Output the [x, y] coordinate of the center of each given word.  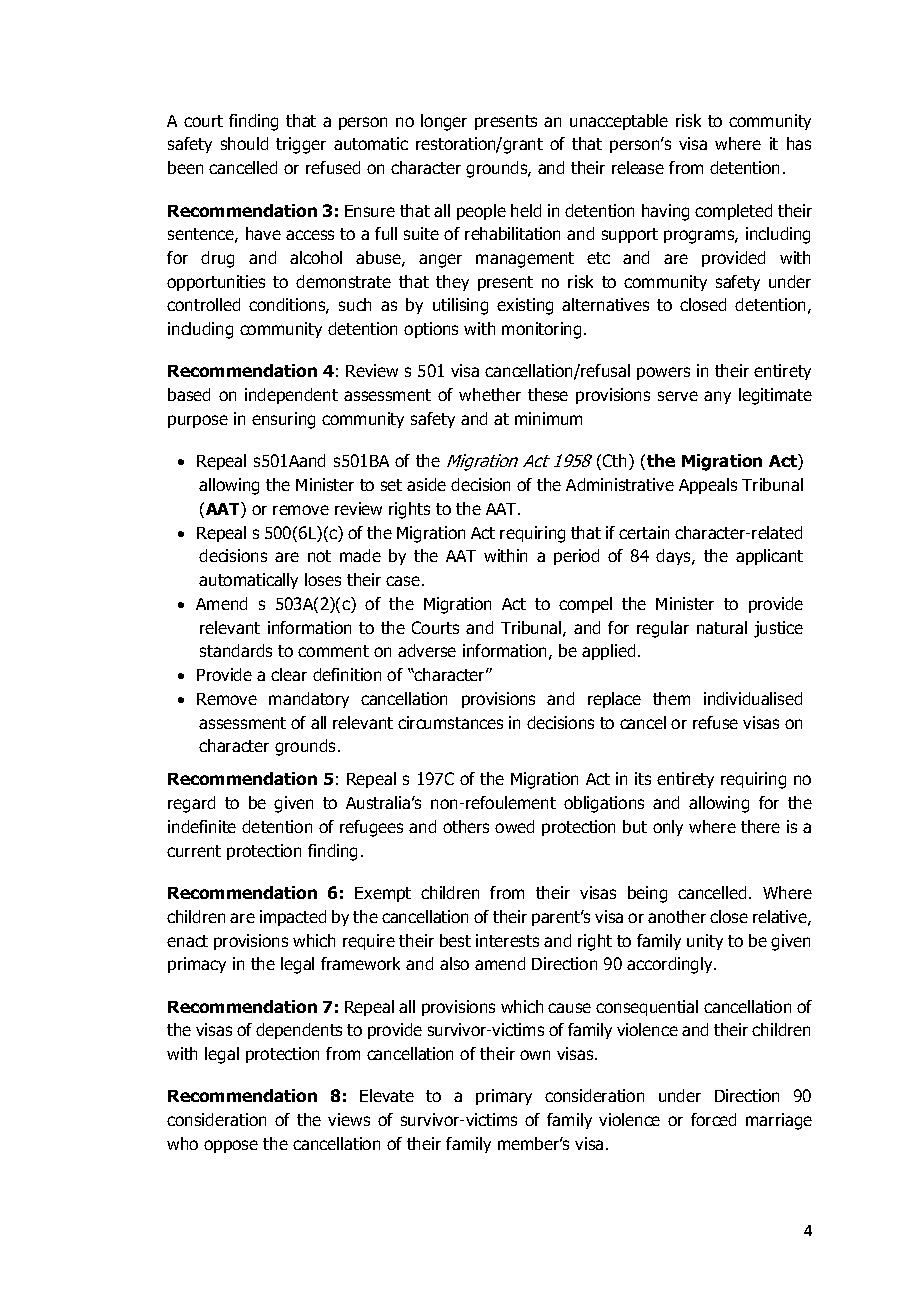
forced [713, 1119]
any [717, 397]
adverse [427, 650]
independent [291, 396]
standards [236, 650]
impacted [293, 918]
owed [514, 826]
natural [722, 627]
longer [444, 122]
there [760, 826]
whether [490, 394]
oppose [231, 1146]
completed [733, 212]
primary [504, 1097]
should [244, 143]
